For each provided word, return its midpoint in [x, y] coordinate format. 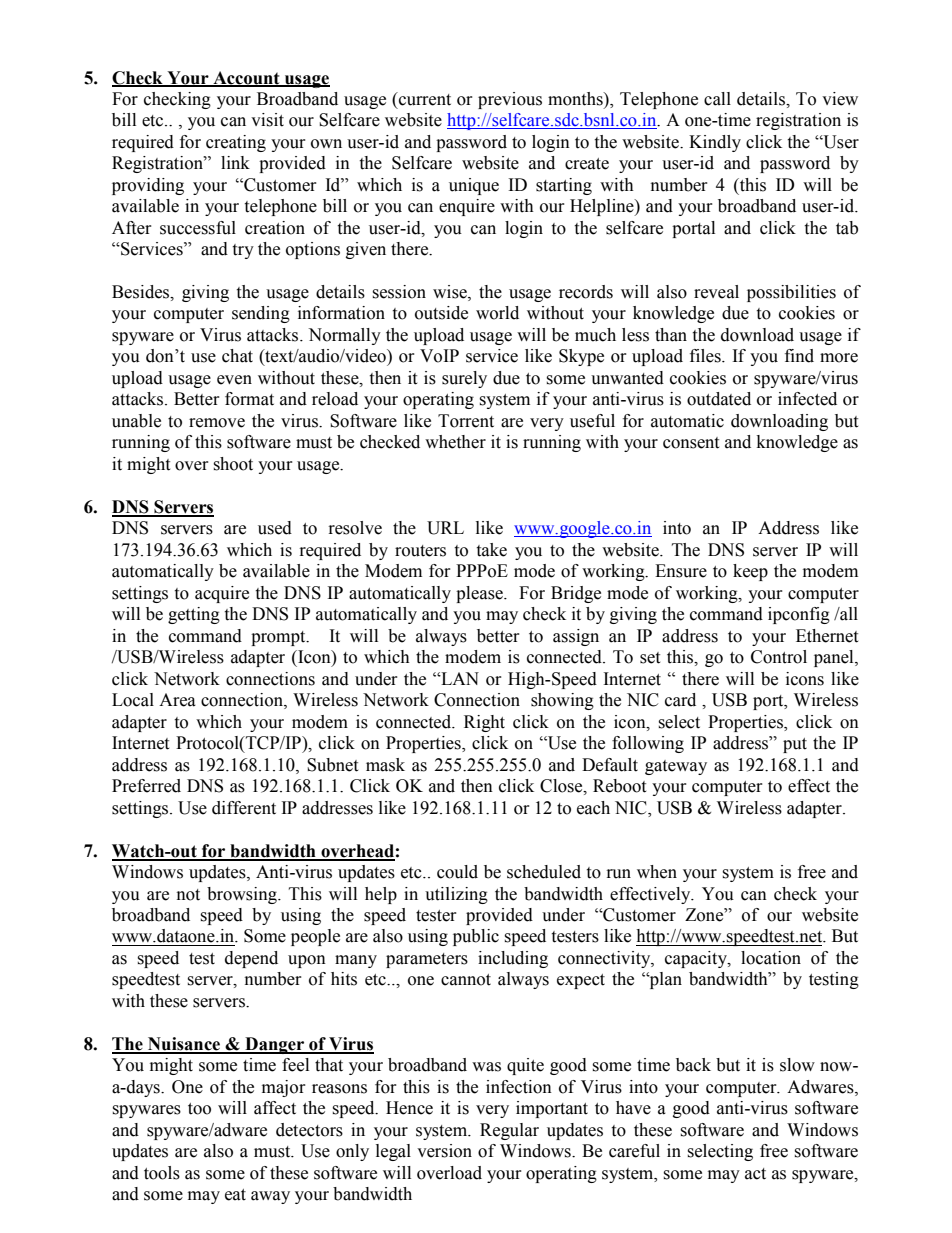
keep [750, 572]
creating [236, 143]
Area [177, 700]
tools [162, 1173]
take [491, 550]
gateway [676, 767]
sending [261, 314]
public [476, 937]
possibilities [791, 293]
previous [510, 100]
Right [484, 723]
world [497, 313]
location [771, 958]
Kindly [715, 143]
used [275, 528]
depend [251, 959]
